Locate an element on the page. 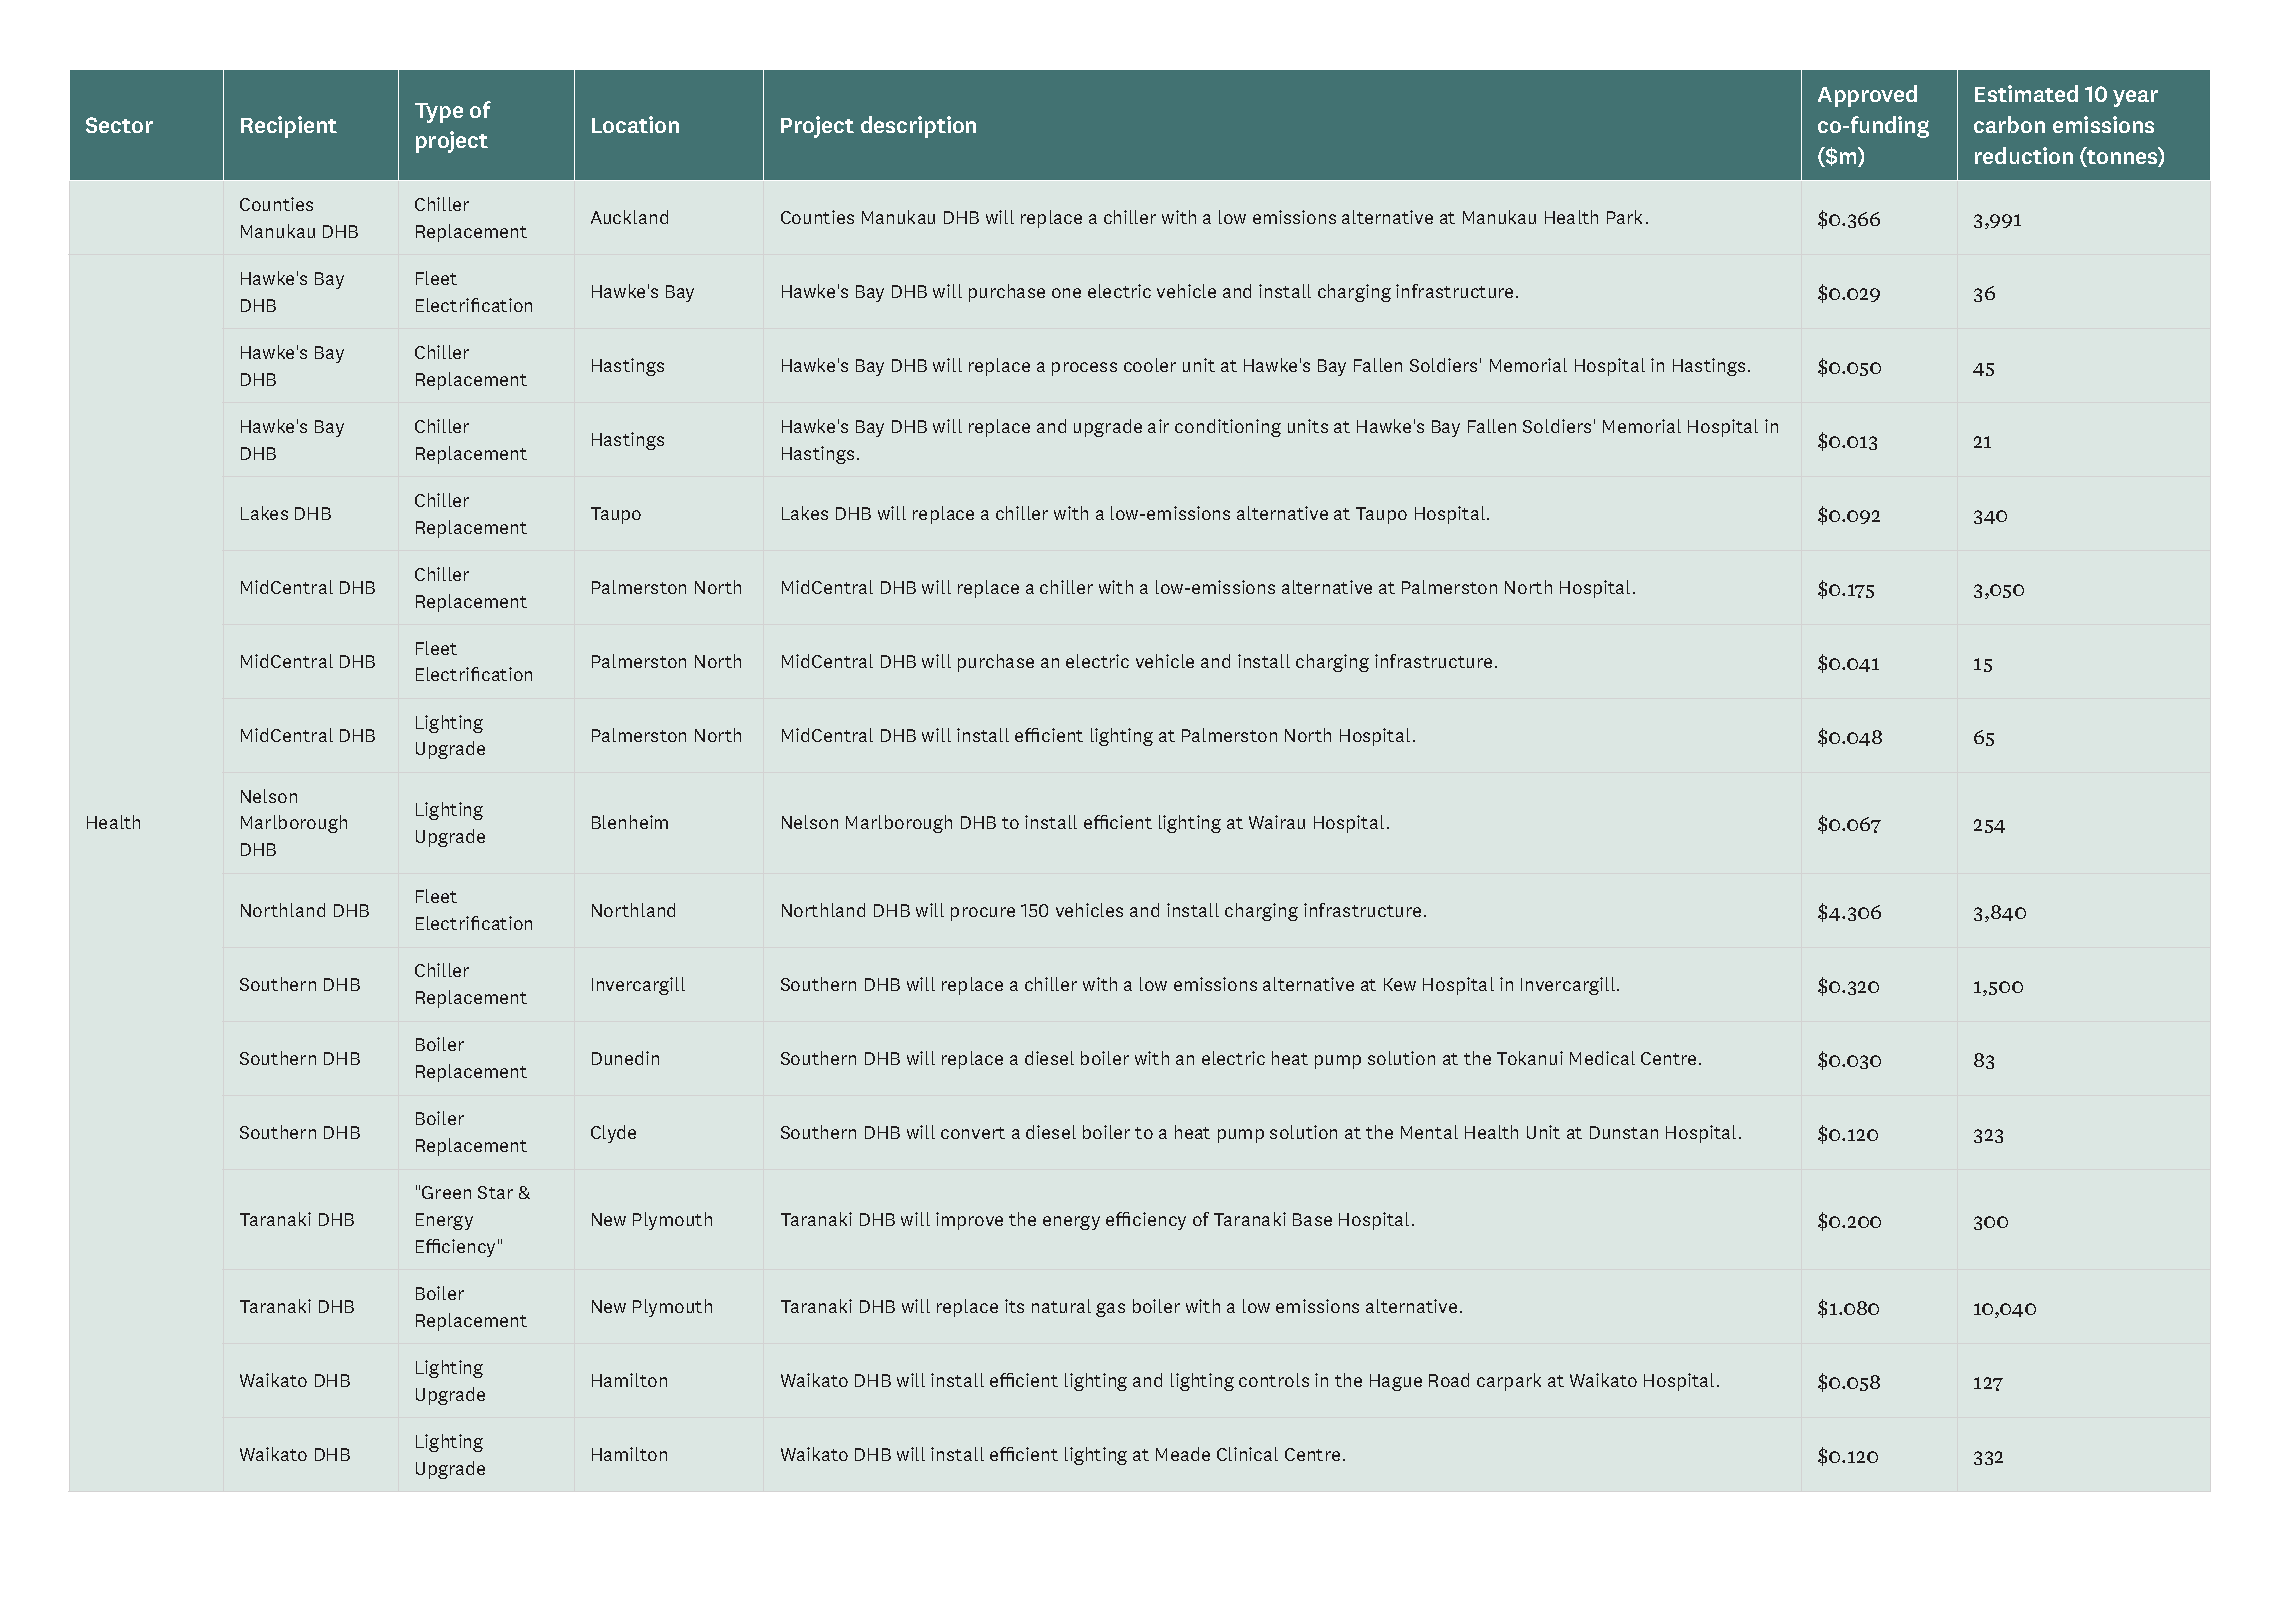 The image size is (2279, 1612). Dunedin is located at coordinates (625, 1058).
